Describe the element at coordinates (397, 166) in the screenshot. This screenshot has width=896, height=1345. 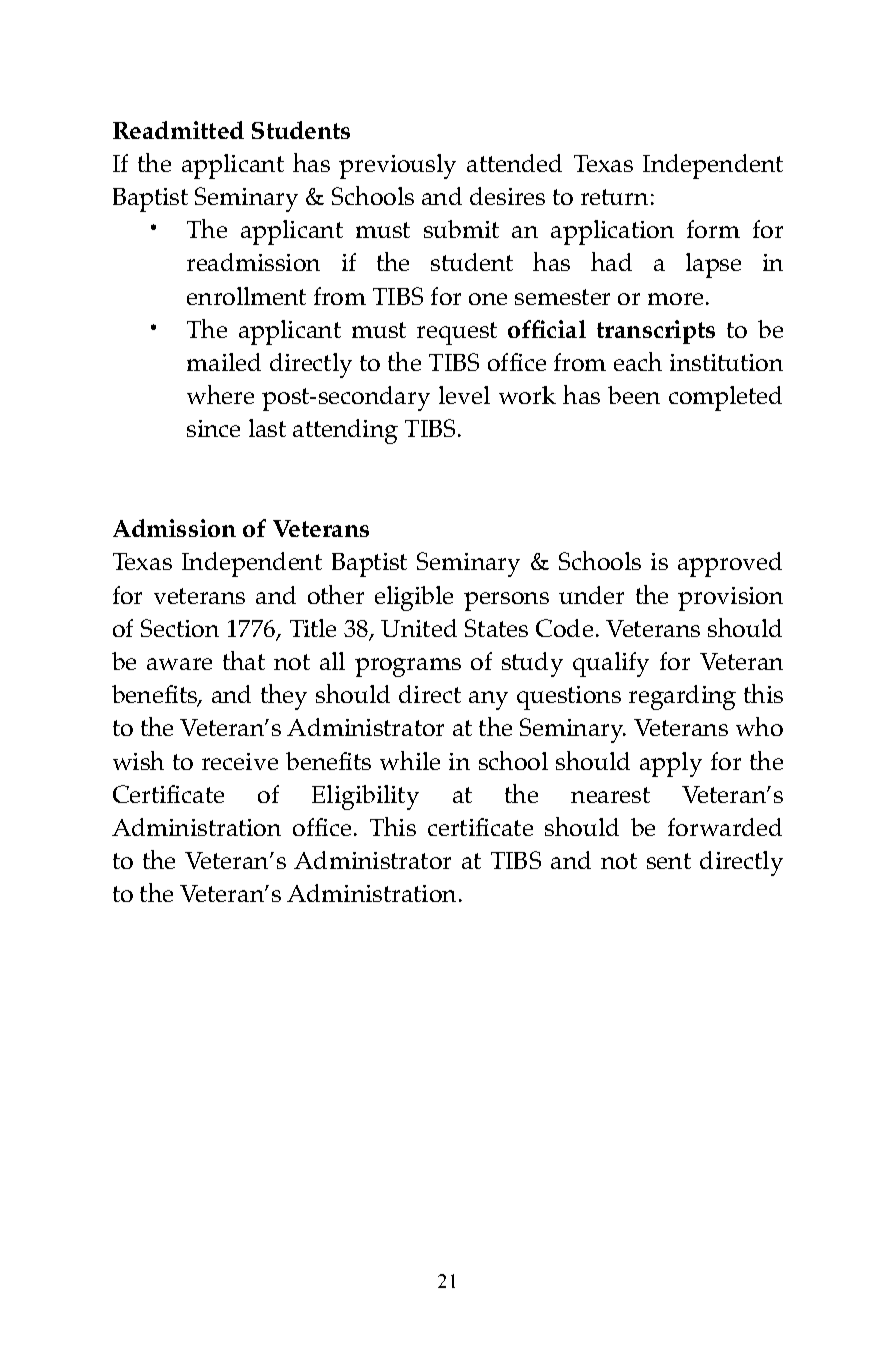
I see `previously` at that location.
